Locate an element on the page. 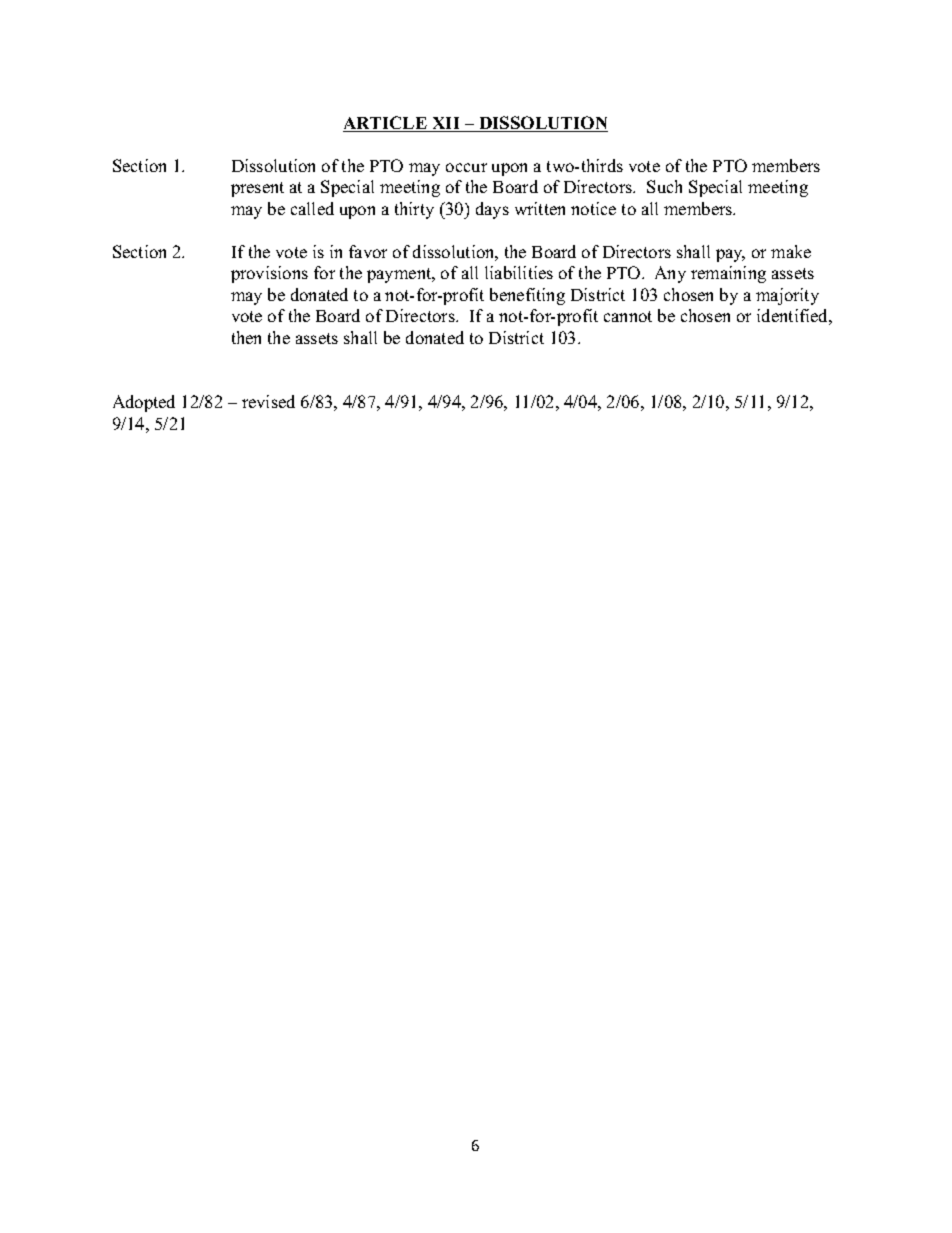  cannot is located at coordinates (628, 316).
